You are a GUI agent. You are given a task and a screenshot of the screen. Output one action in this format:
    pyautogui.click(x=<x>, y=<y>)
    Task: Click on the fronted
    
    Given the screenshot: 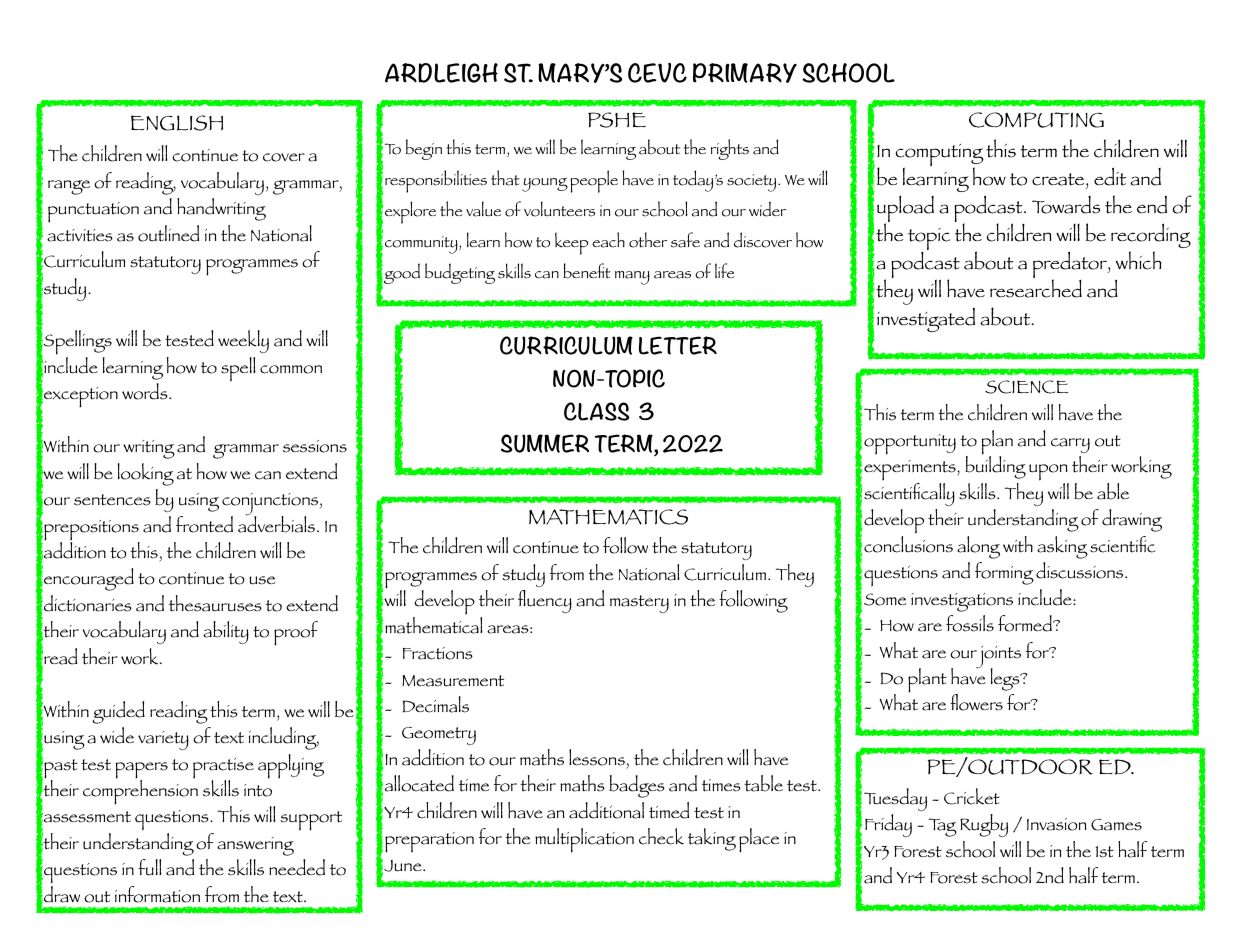 What is the action you would take?
    pyautogui.click(x=204, y=524)
